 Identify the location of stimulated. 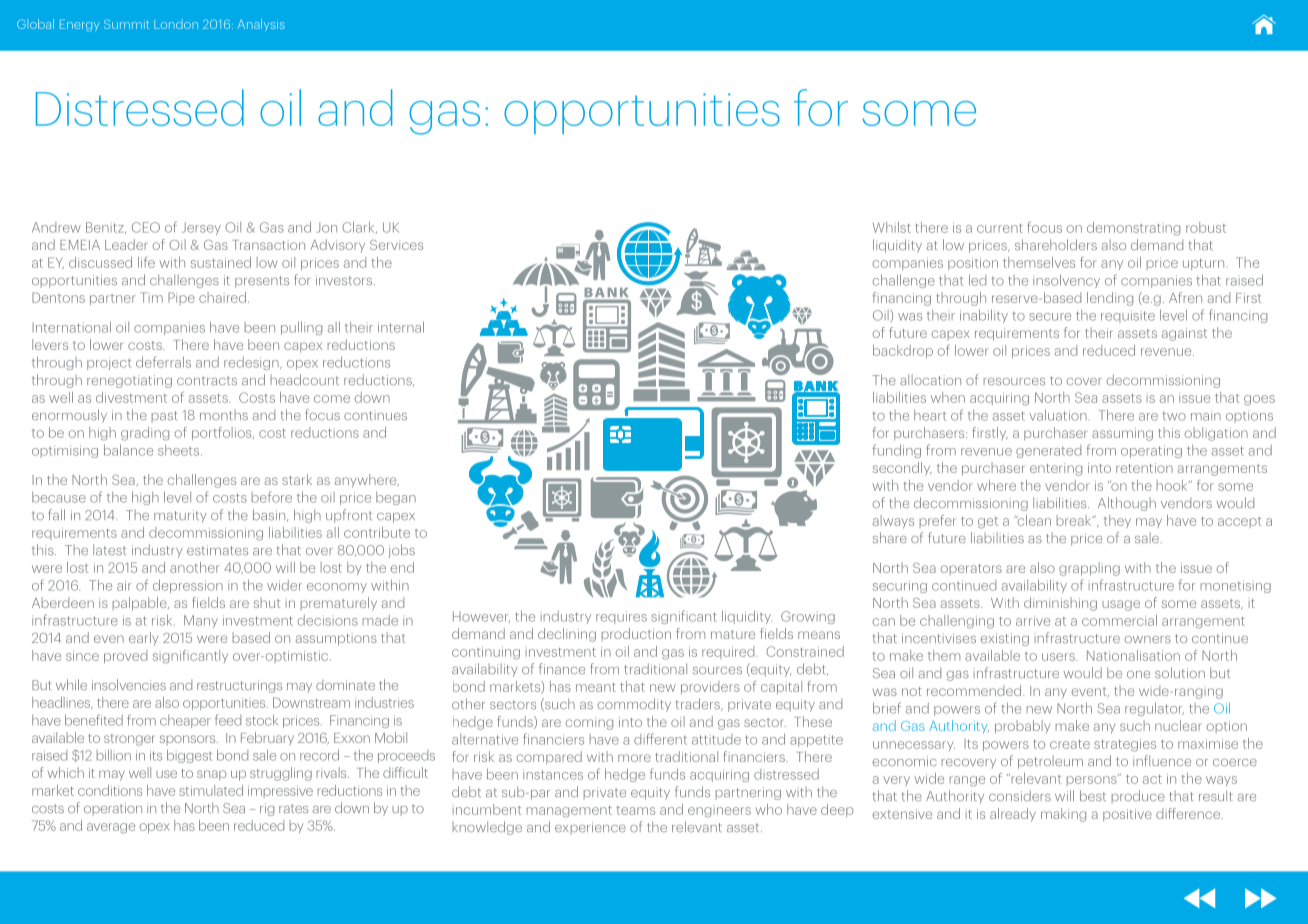
(211, 790).
